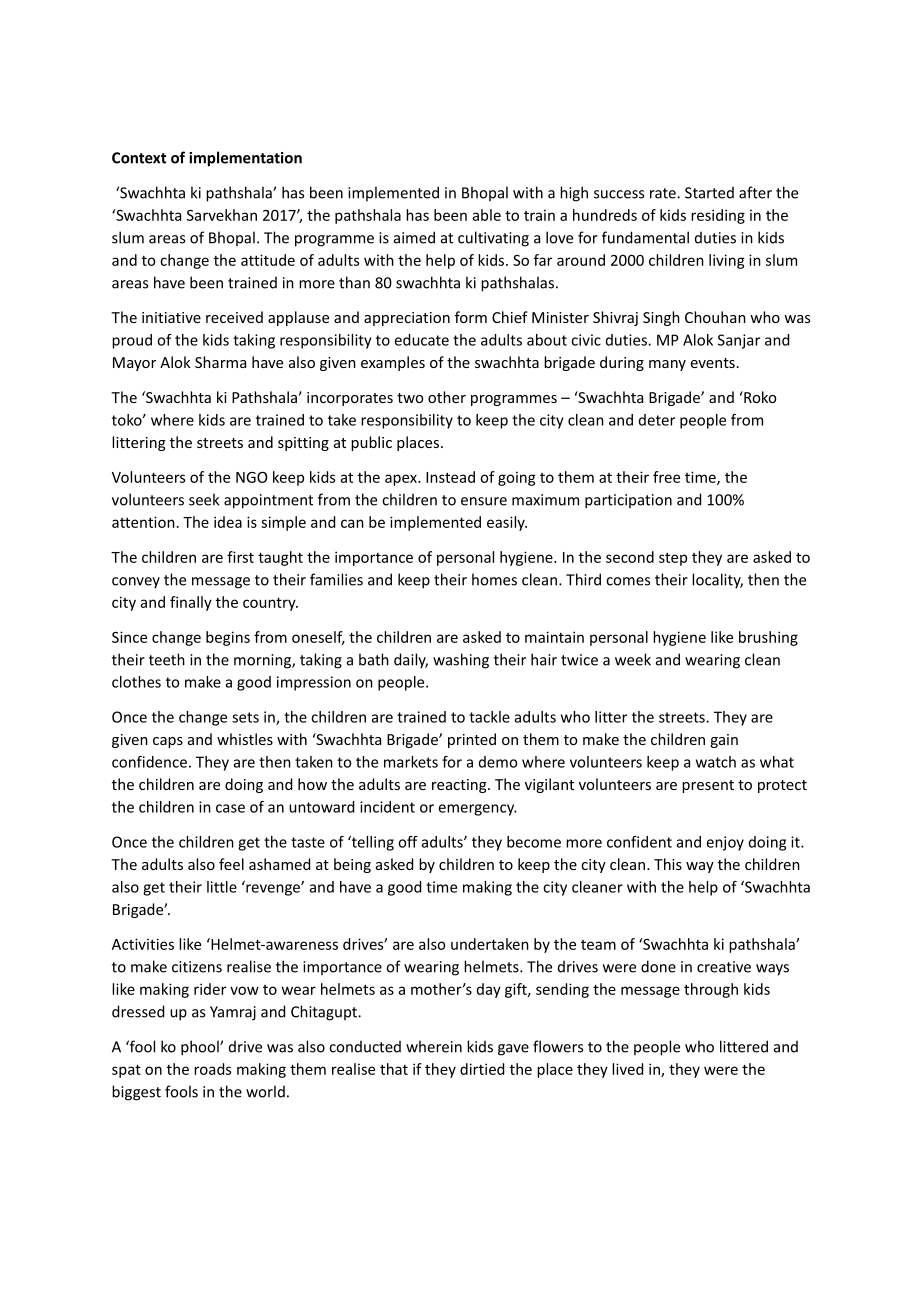 The image size is (924, 1307). Describe the element at coordinates (725, 843) in the image. I see `enjoy` at that location.
